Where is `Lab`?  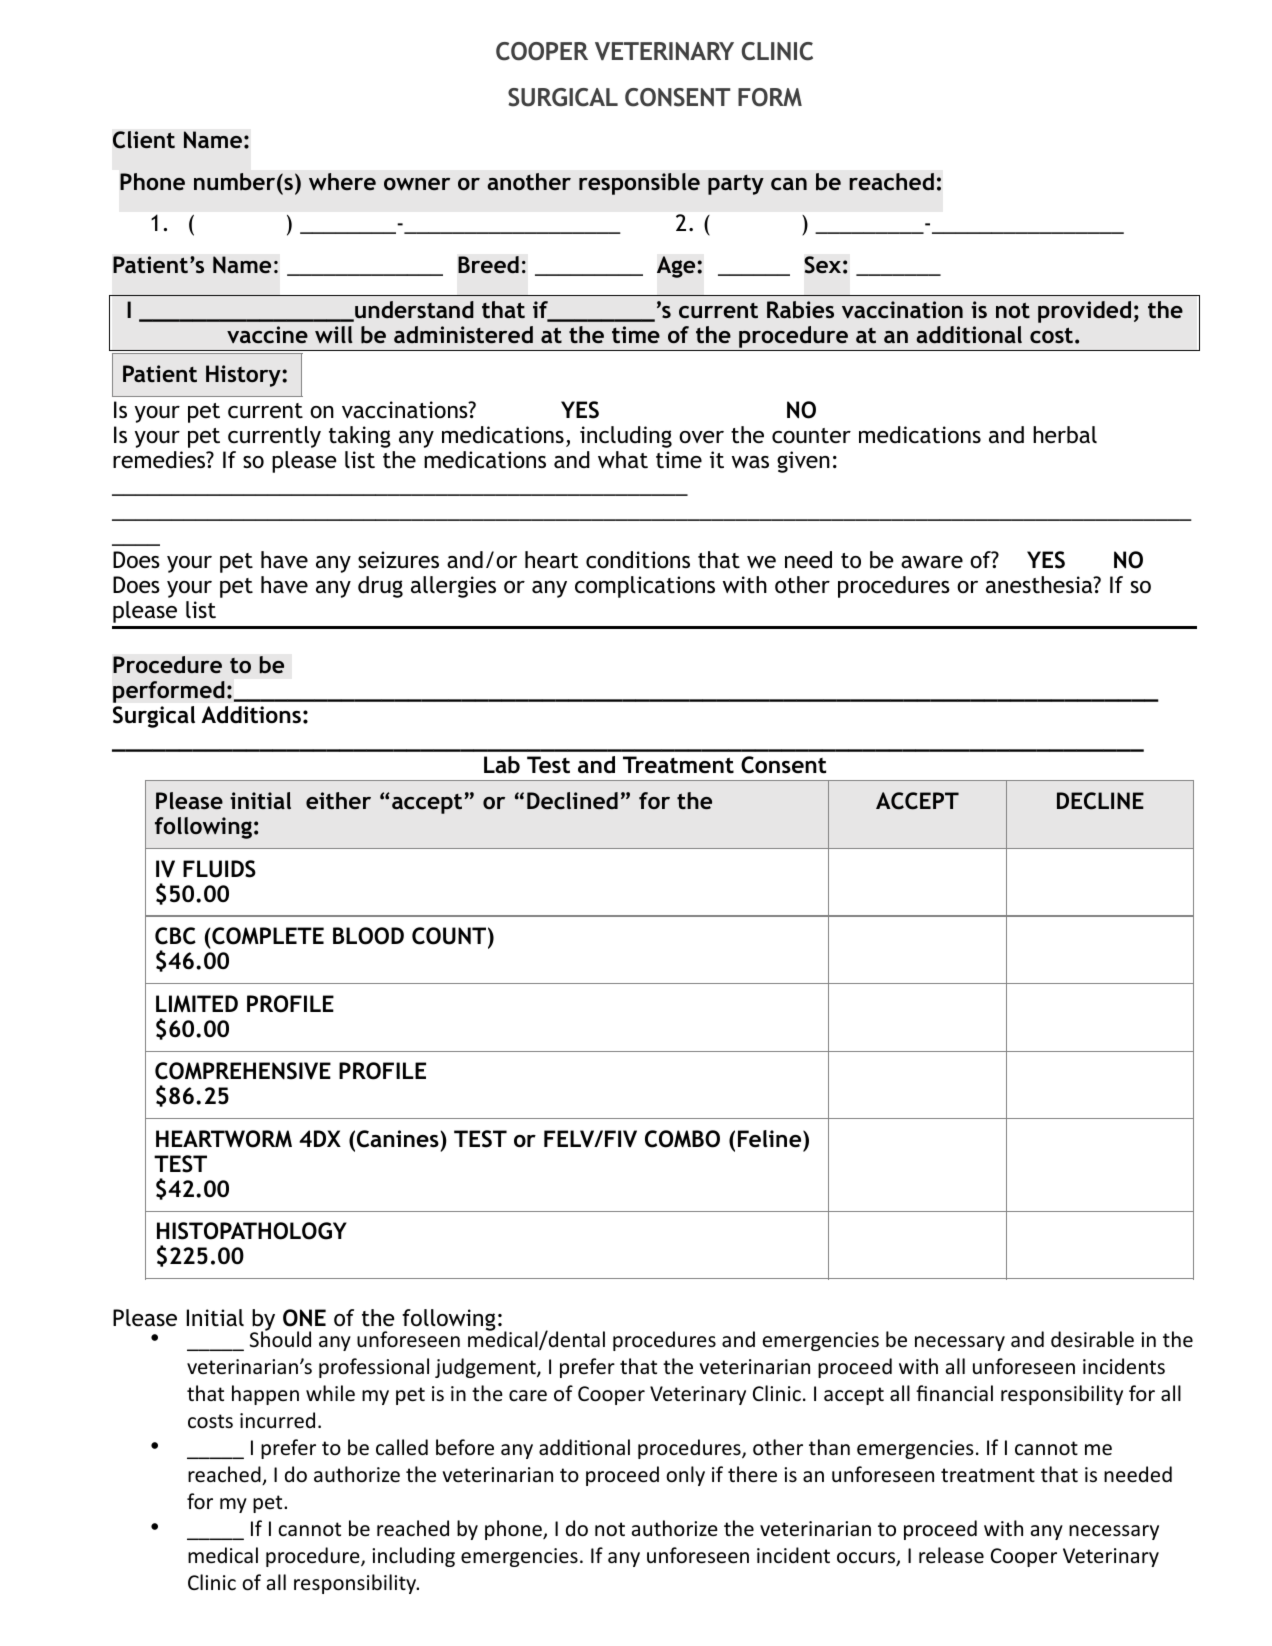
Lab is located at coordinates (502, 765).
